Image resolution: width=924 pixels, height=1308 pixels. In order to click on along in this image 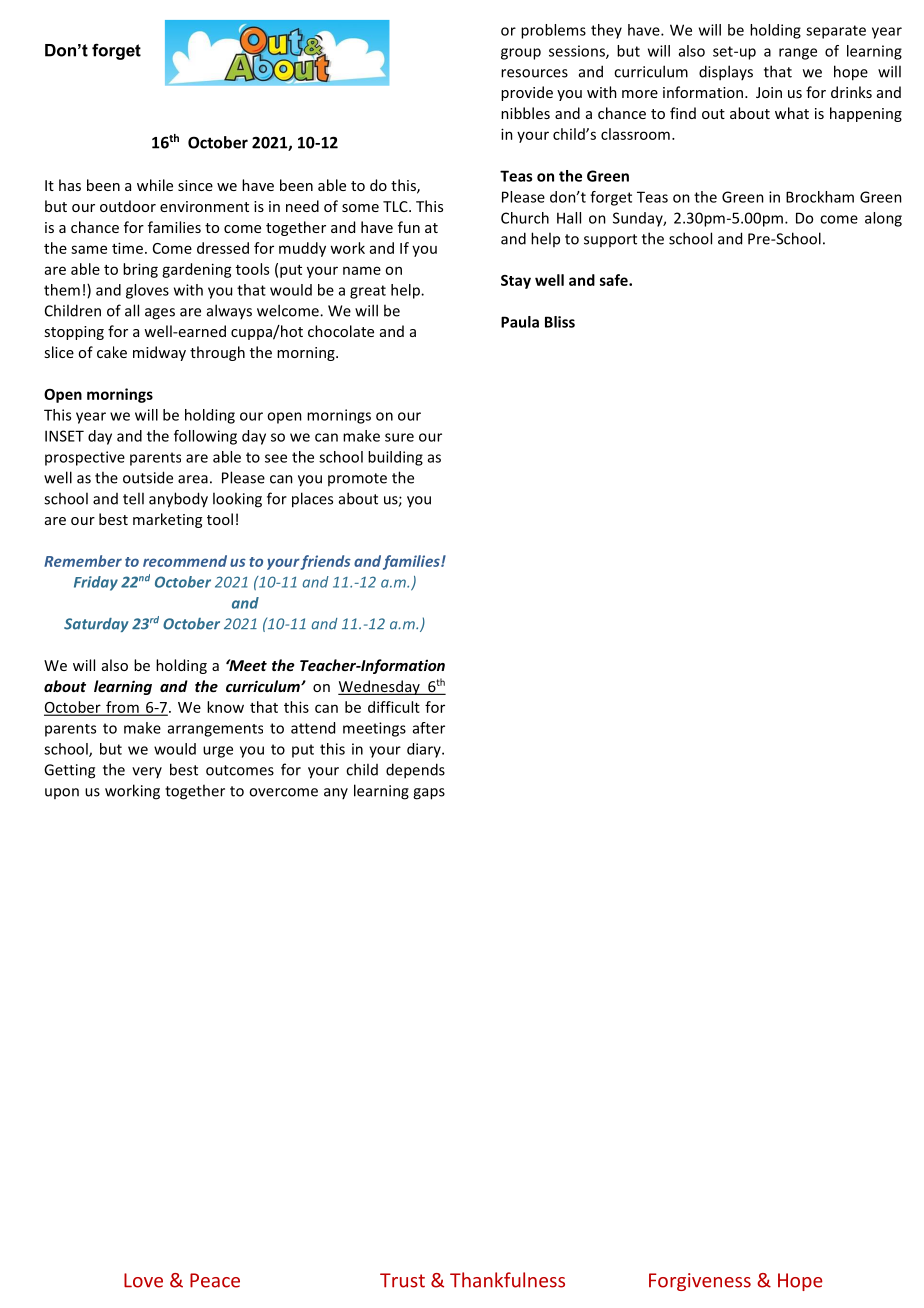, I will do `click(883, 219)`.
